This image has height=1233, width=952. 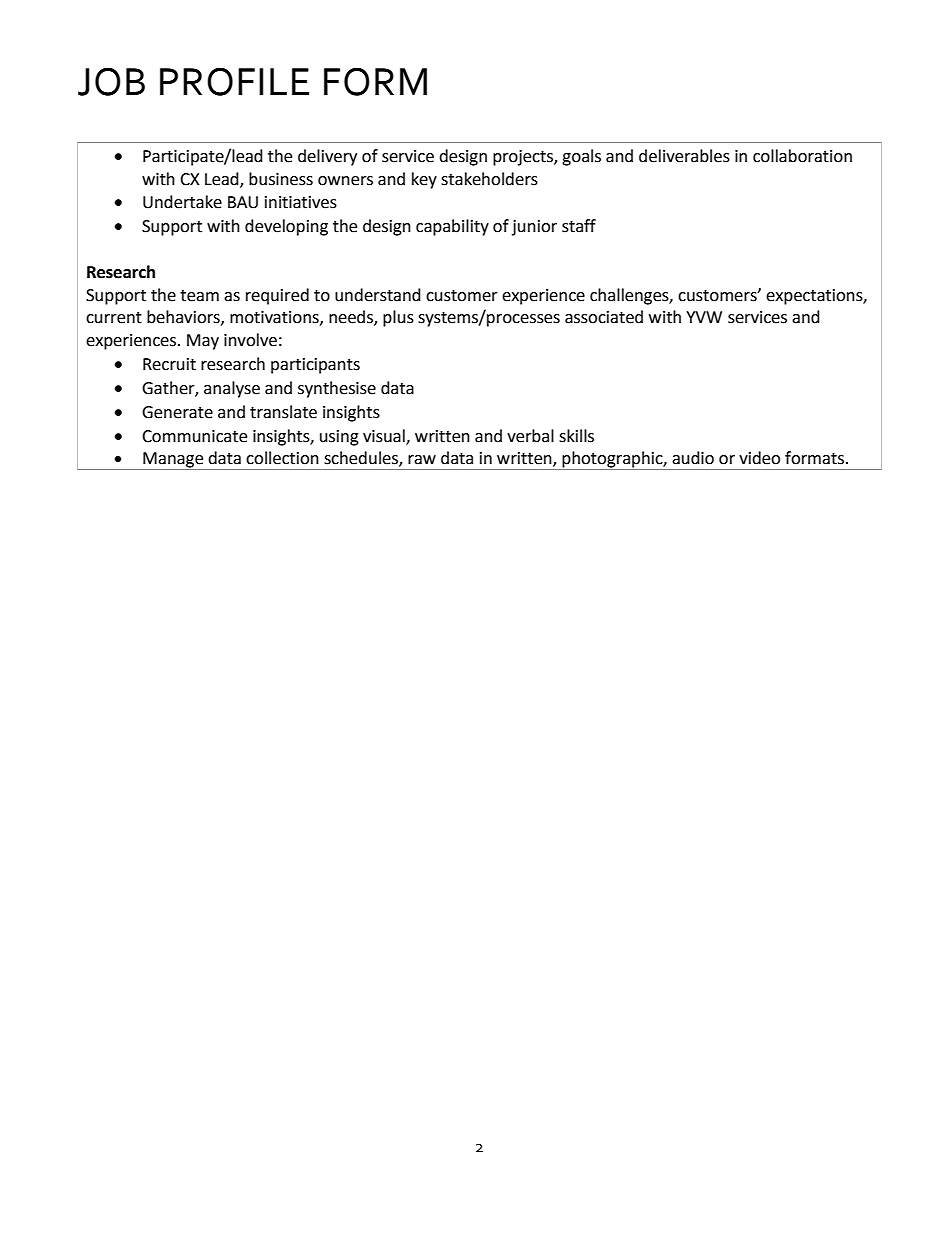 I want to click on associated, so click(x=604, y=317).
